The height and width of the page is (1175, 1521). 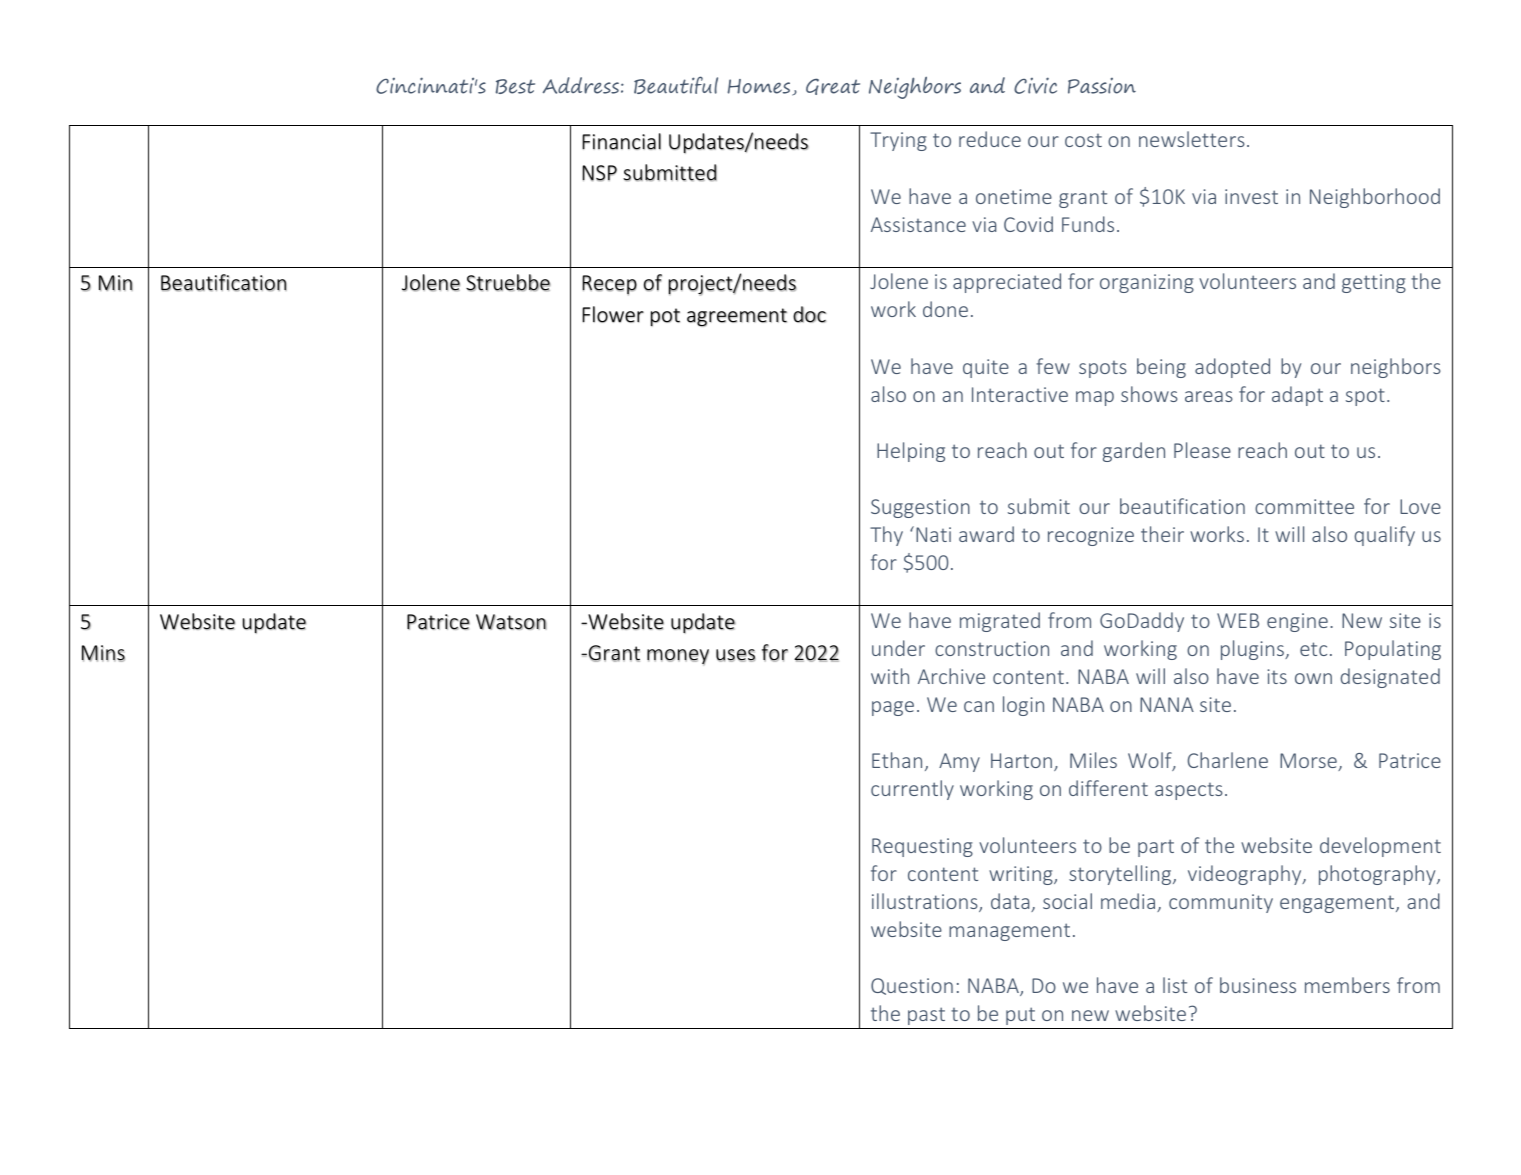 I want to click on Homes, so click(x=760, y=87).
